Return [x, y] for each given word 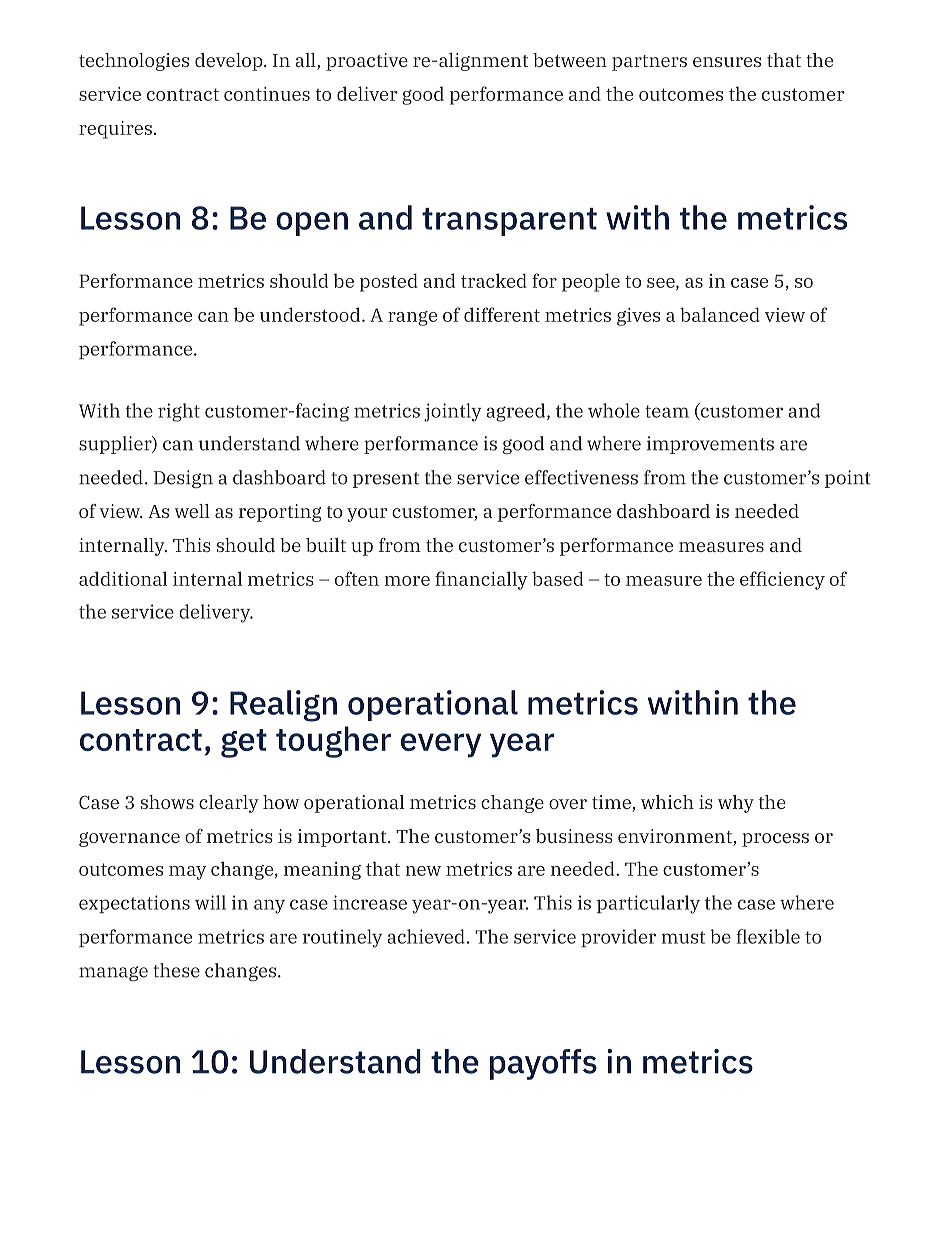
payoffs [543, 1064]
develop [230, 62]
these [177, 970]
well [192, 511]
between [570, 60]
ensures [727, 62]
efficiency [782, 580]
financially [481, 580]
